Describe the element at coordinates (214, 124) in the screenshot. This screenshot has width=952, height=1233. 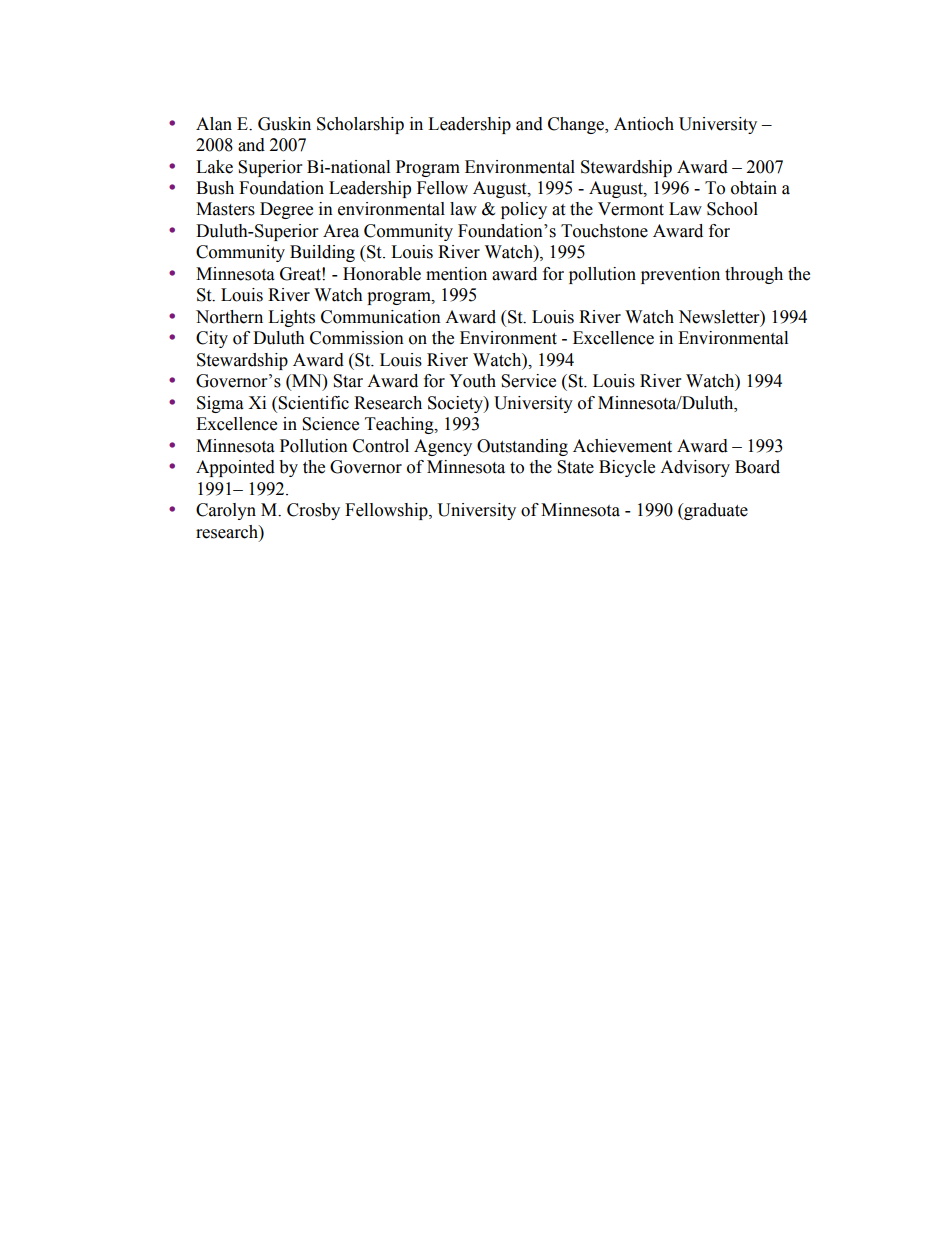
I see `Alan` at that location.
